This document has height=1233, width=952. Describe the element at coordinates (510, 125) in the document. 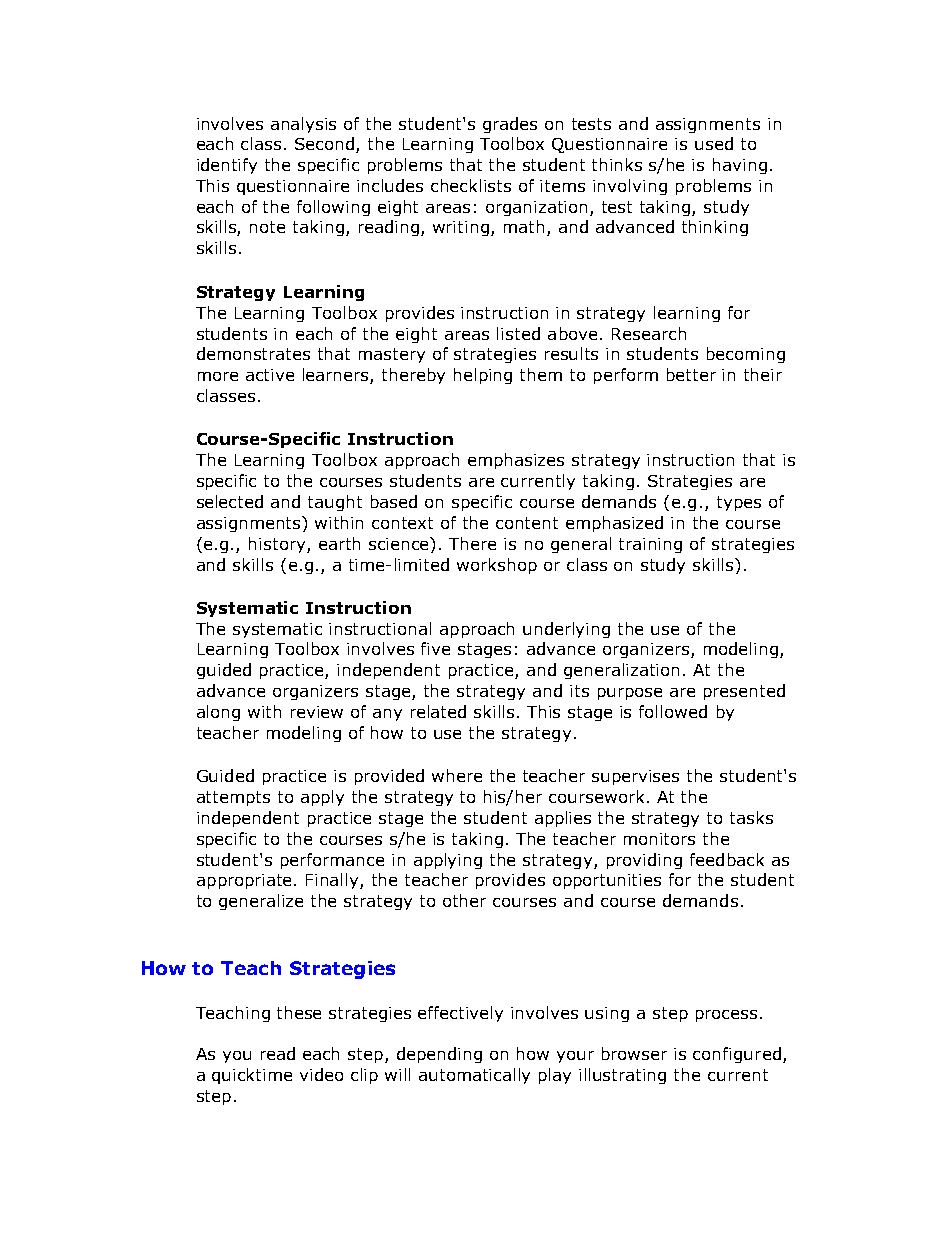

I see `grades` at that location.
